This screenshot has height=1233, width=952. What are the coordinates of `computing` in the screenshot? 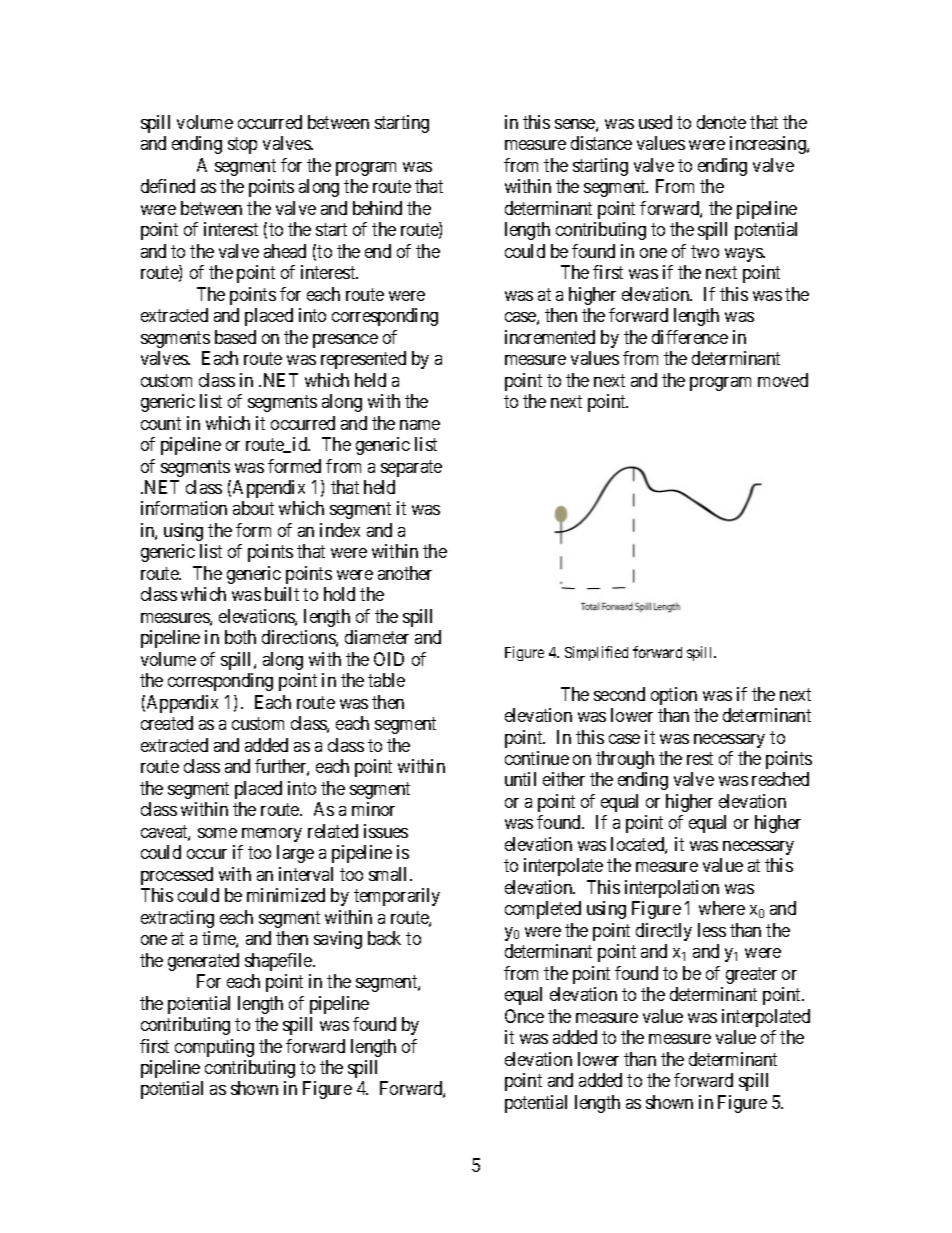 It's located at (214, 1048).
